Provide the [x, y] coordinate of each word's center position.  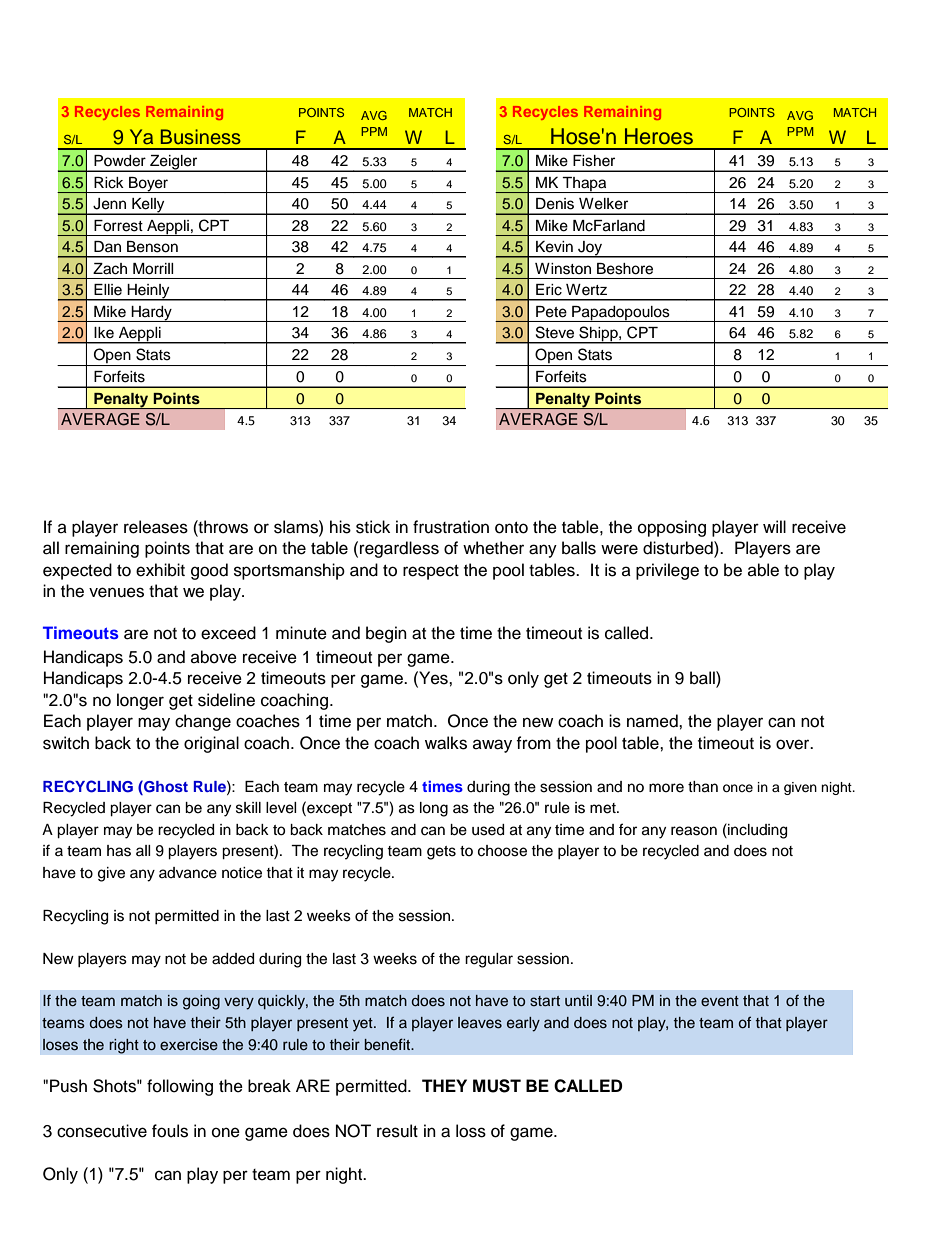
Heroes [659, 136]
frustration [451, 527]
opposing [672, 528]
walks [446, 743]
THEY [444, 1085]
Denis [555, 204]
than [703, 787]
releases [156, 527]
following [180, 1087]
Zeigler [174, 163]
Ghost [165, 786]
